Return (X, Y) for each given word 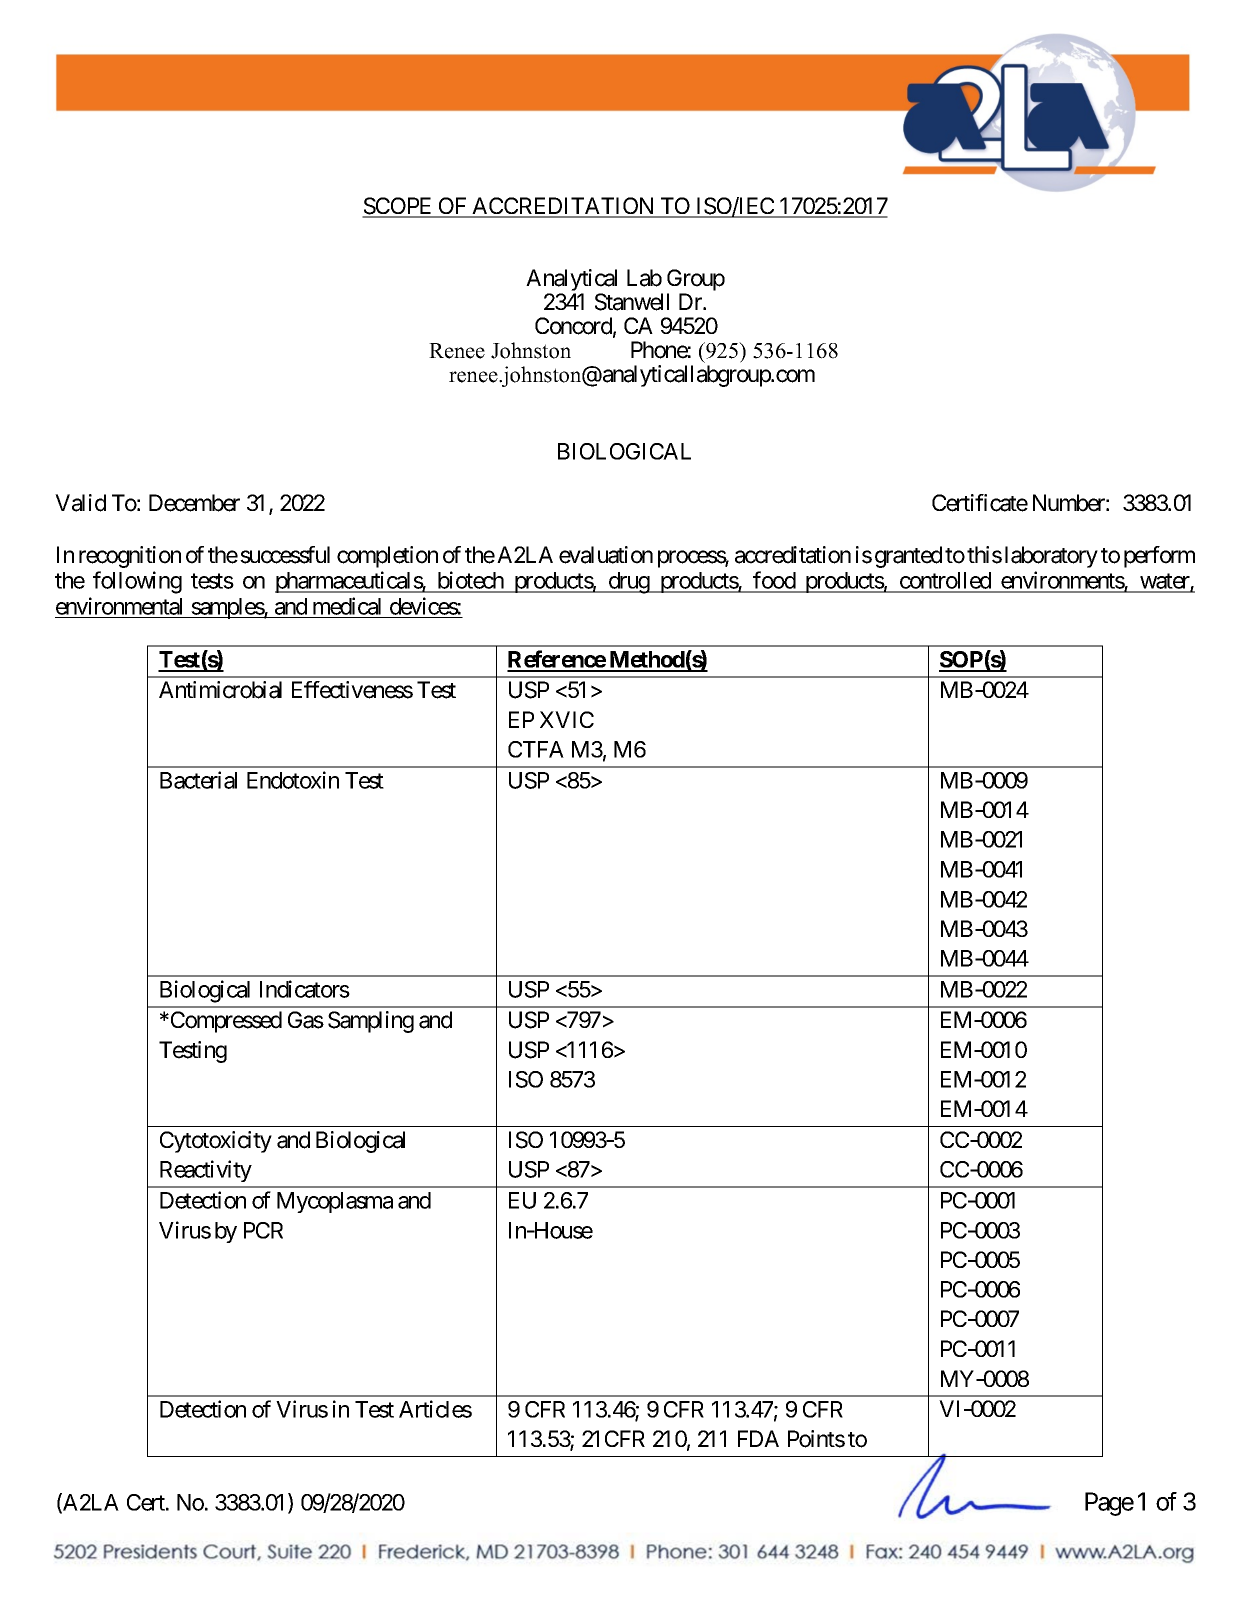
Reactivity (206, 1171)
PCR (263, 1230)
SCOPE (398, 207)
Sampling (371, 1022)
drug (628, 583)
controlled (945, 582)
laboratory (1051, 557)
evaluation (606, 555)
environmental (119, 606)
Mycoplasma (335, 1202)
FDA (758, 1438)
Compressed (225, 1022)
